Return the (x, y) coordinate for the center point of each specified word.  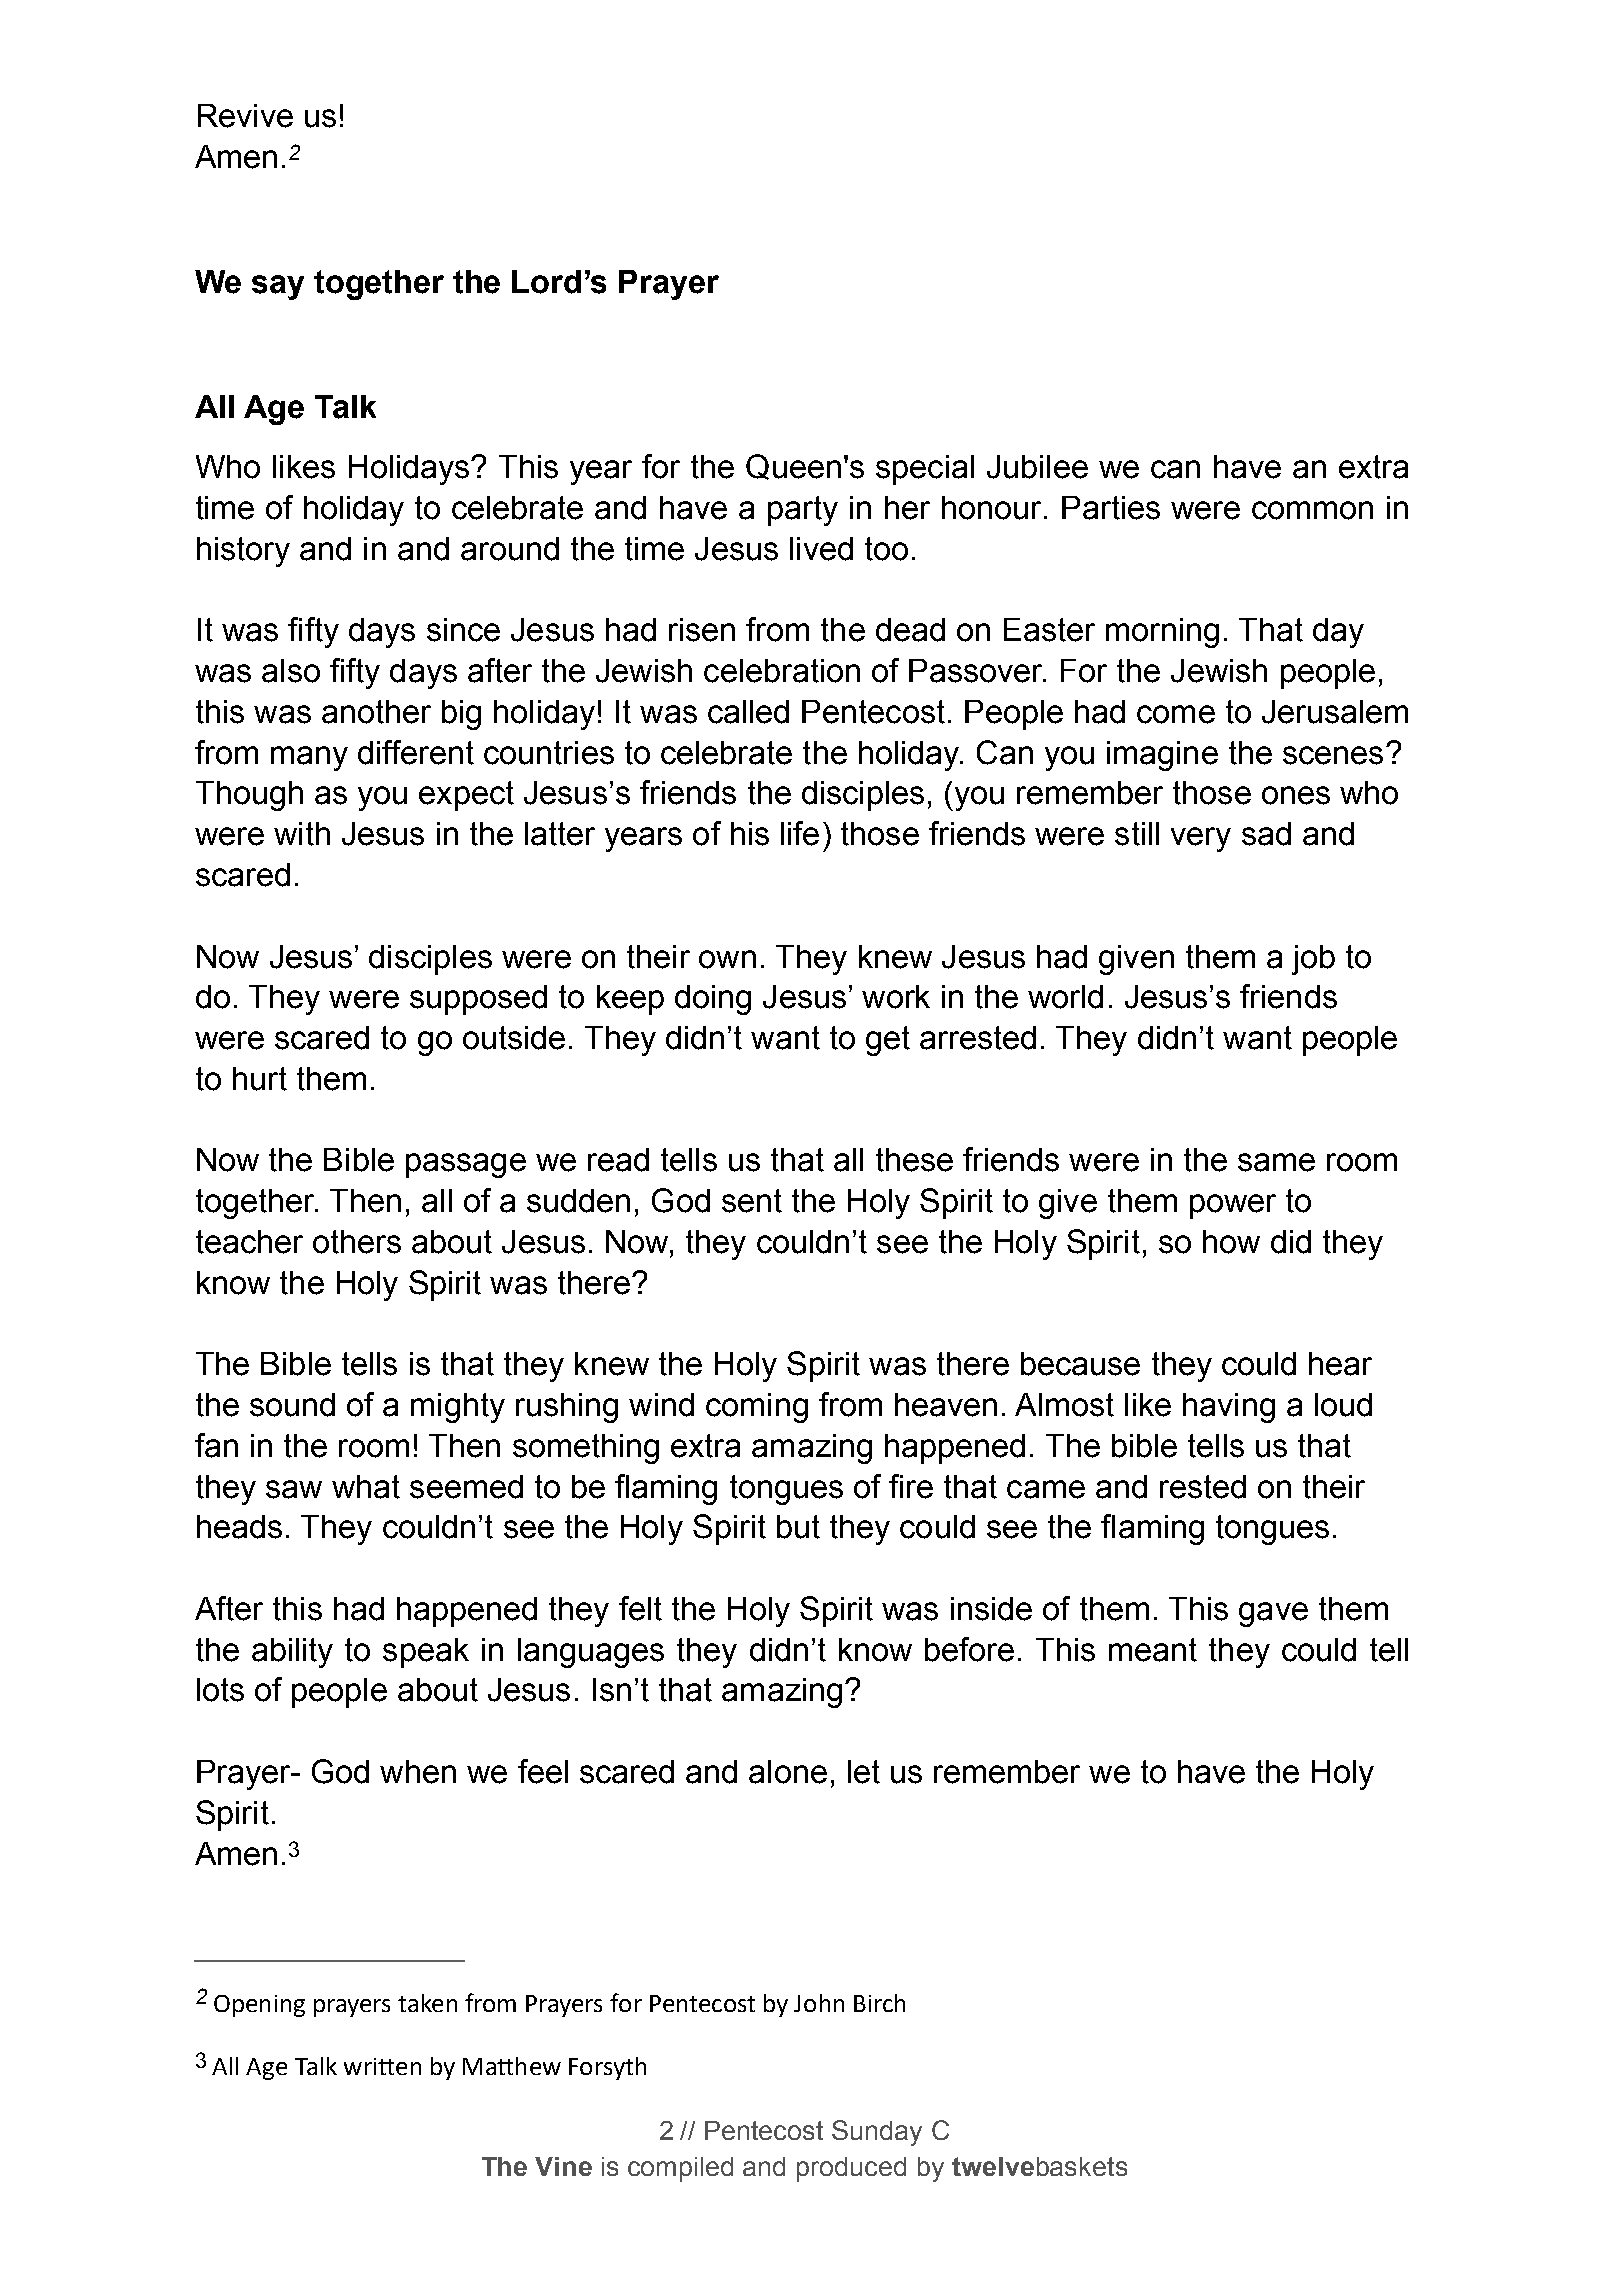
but (798, 1527)
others (357, 1242)
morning (1162, 633)
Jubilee (1037, 467)
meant (1153, 1650)
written (382, 2066)
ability (292, 1653)
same (1276, 1162)
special (925, 470)
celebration (782, 671)
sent (752, 1201)
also (291, 671)
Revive (245, 116)
